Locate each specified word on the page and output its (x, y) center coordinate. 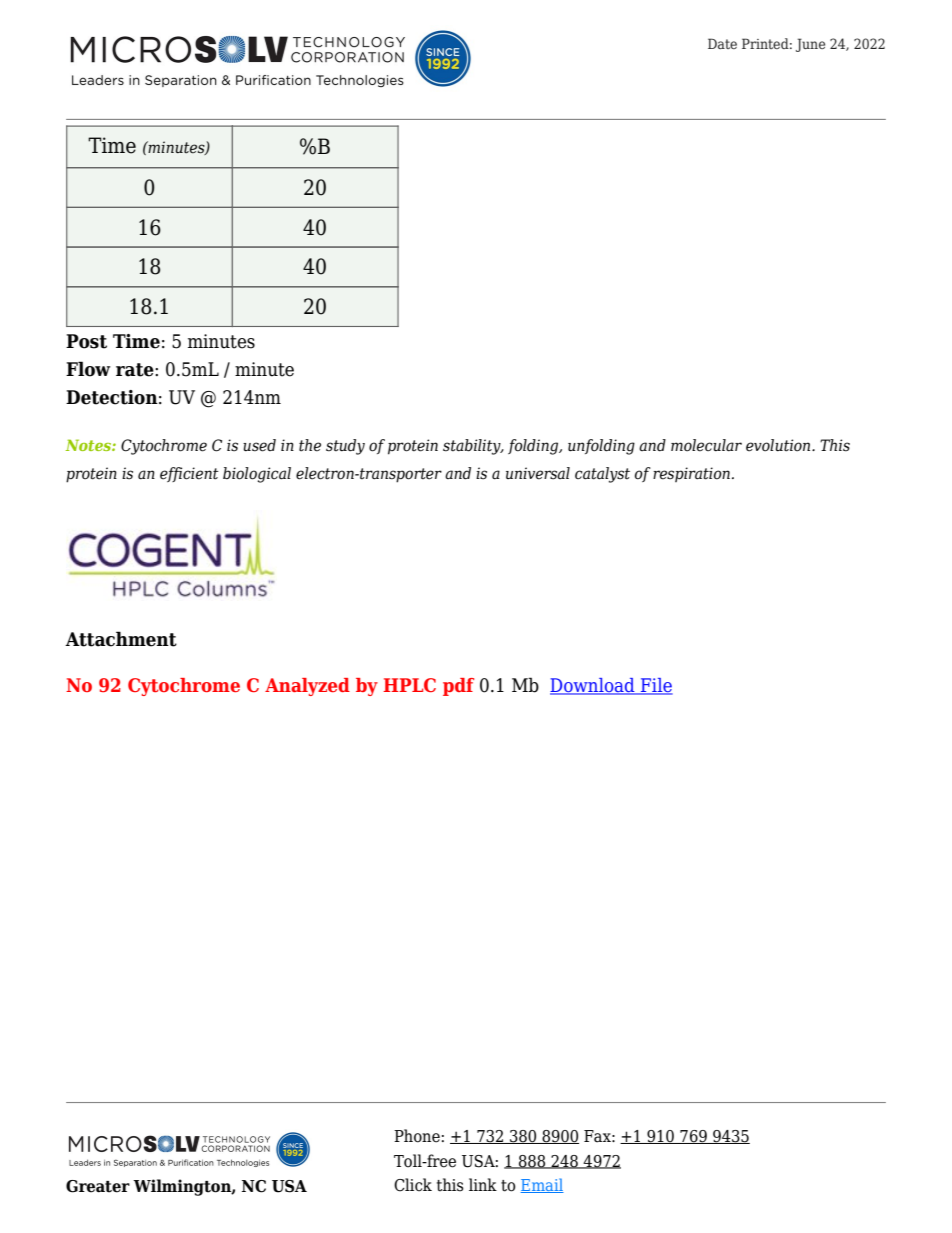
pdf (458, 687)
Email (542, 1185)
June (810, 45)
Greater (98, 1186)
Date (722, 43)
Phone (417, 1136)
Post (86, 341)
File (656, 686)
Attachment (121, 639)
